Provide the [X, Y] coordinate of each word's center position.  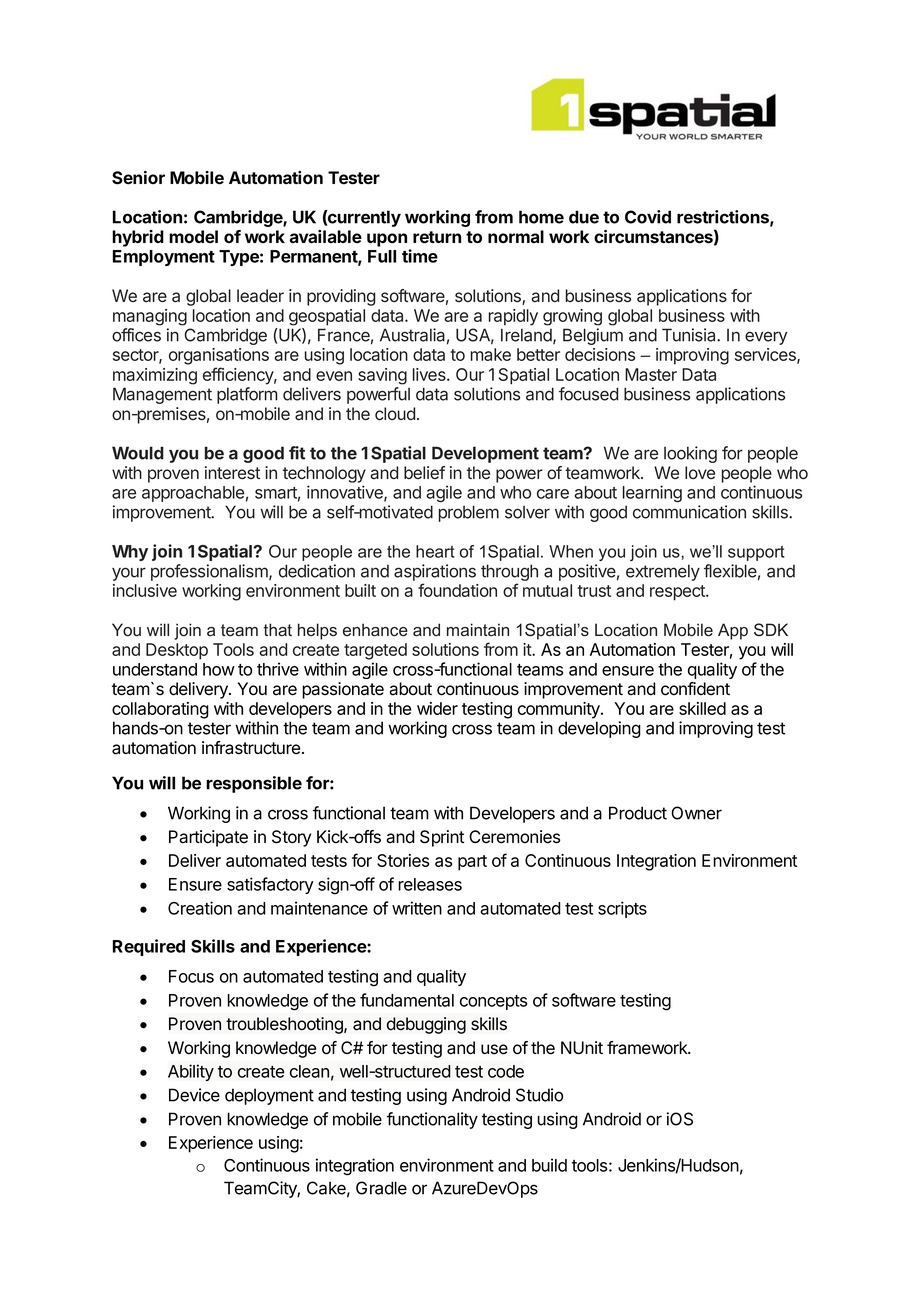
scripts [622, 909]
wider [437, 708]
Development [485, 454]
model [193, 236]
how [219, 669]
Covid [648, 217]
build [549, 1165]
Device [194, 1095]
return [437, 237]
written [417, 908]
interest [232, 472]
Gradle [381, 1188]
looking [690, 454]
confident [695, 689]
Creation [200, 908]
